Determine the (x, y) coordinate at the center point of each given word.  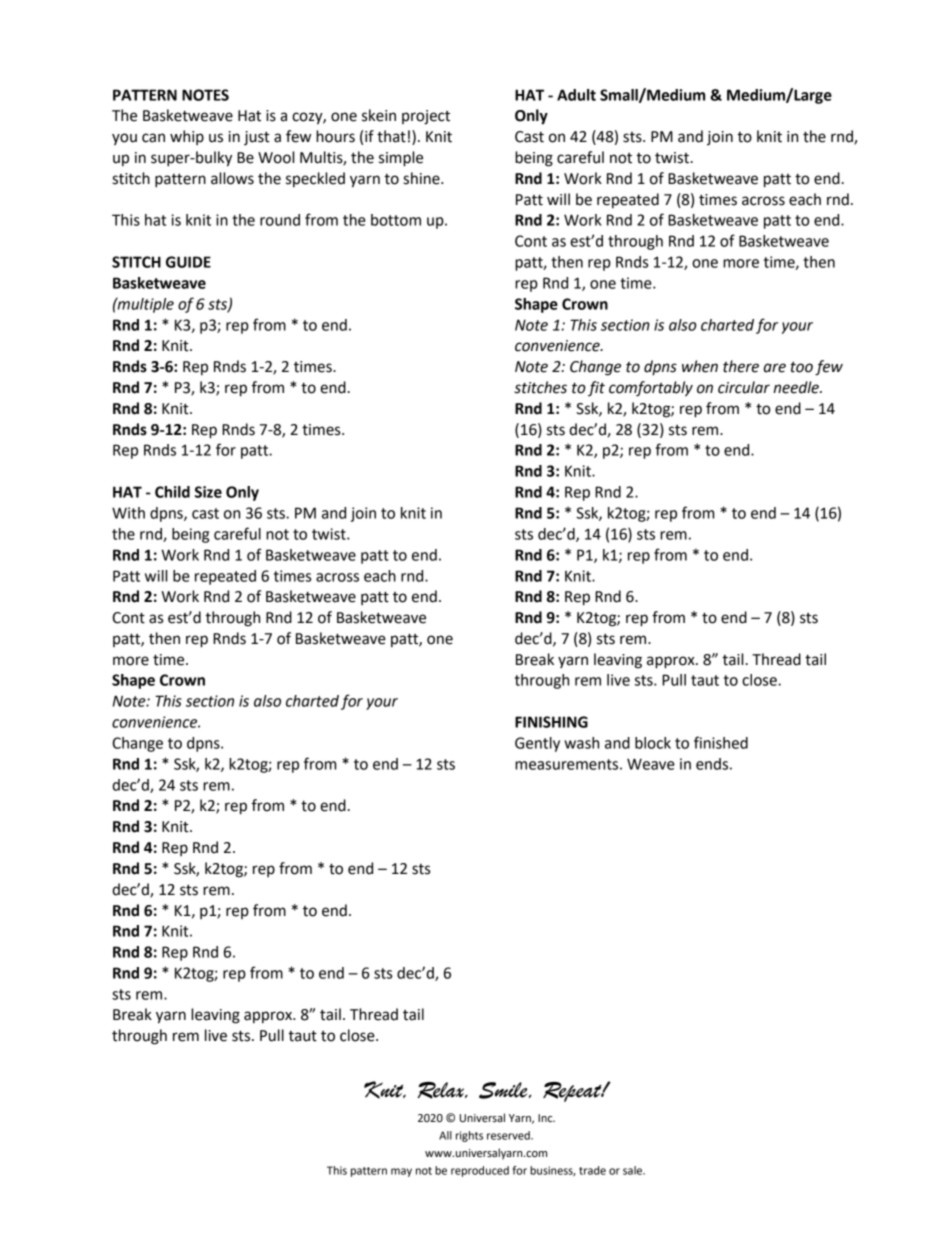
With (128, 513)
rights (469, 1136)
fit (596, 388)
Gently (537, 744)
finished (721, 742)
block (653, 743)
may (401, 1172)
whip (187, 137)
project (426, 117)
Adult (576, 95)
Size (208, 492)
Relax (441, 1090)
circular (744, 387)
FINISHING (551, 722)
